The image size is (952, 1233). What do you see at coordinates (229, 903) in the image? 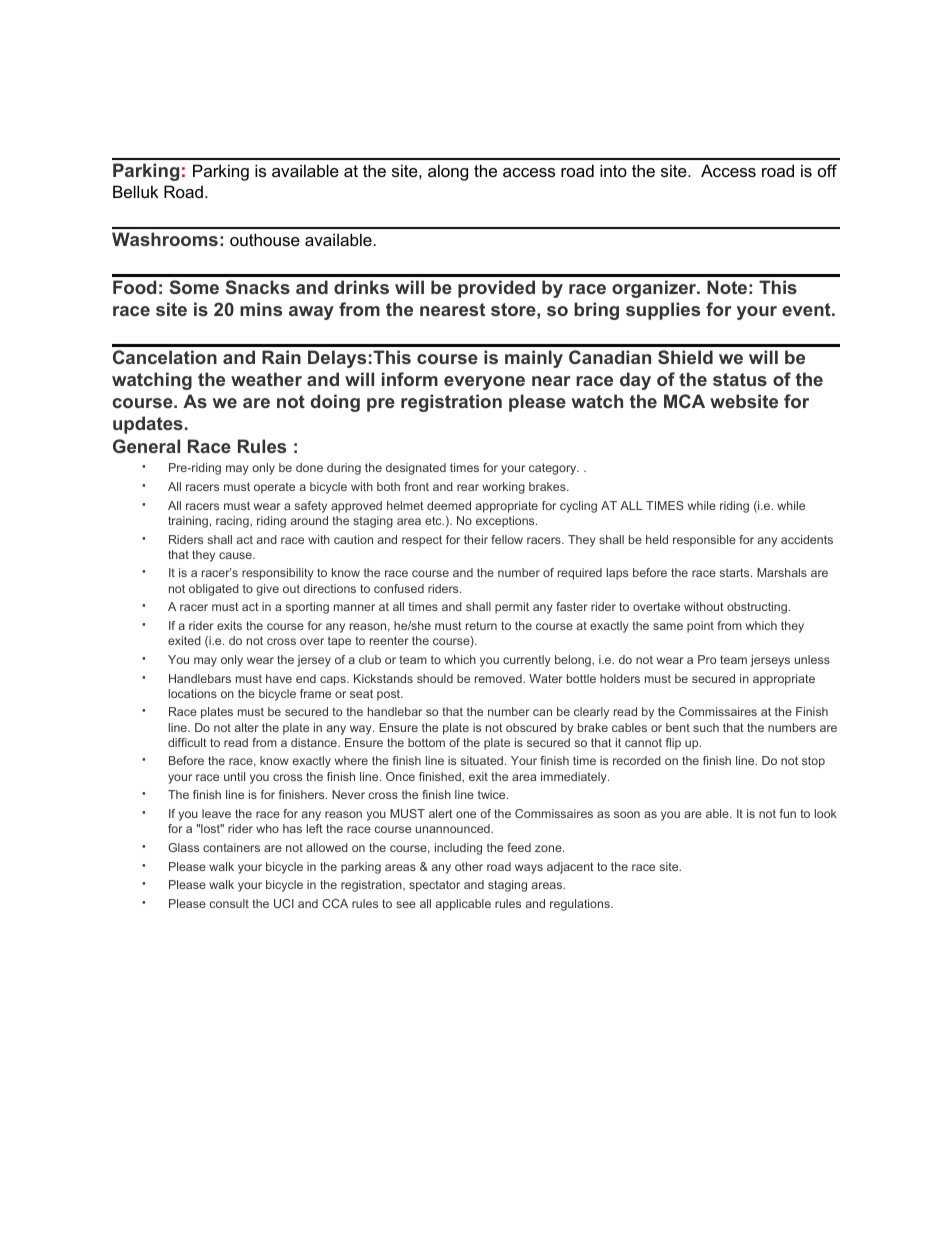
I see `consult` at bounding box center [229, 903].
